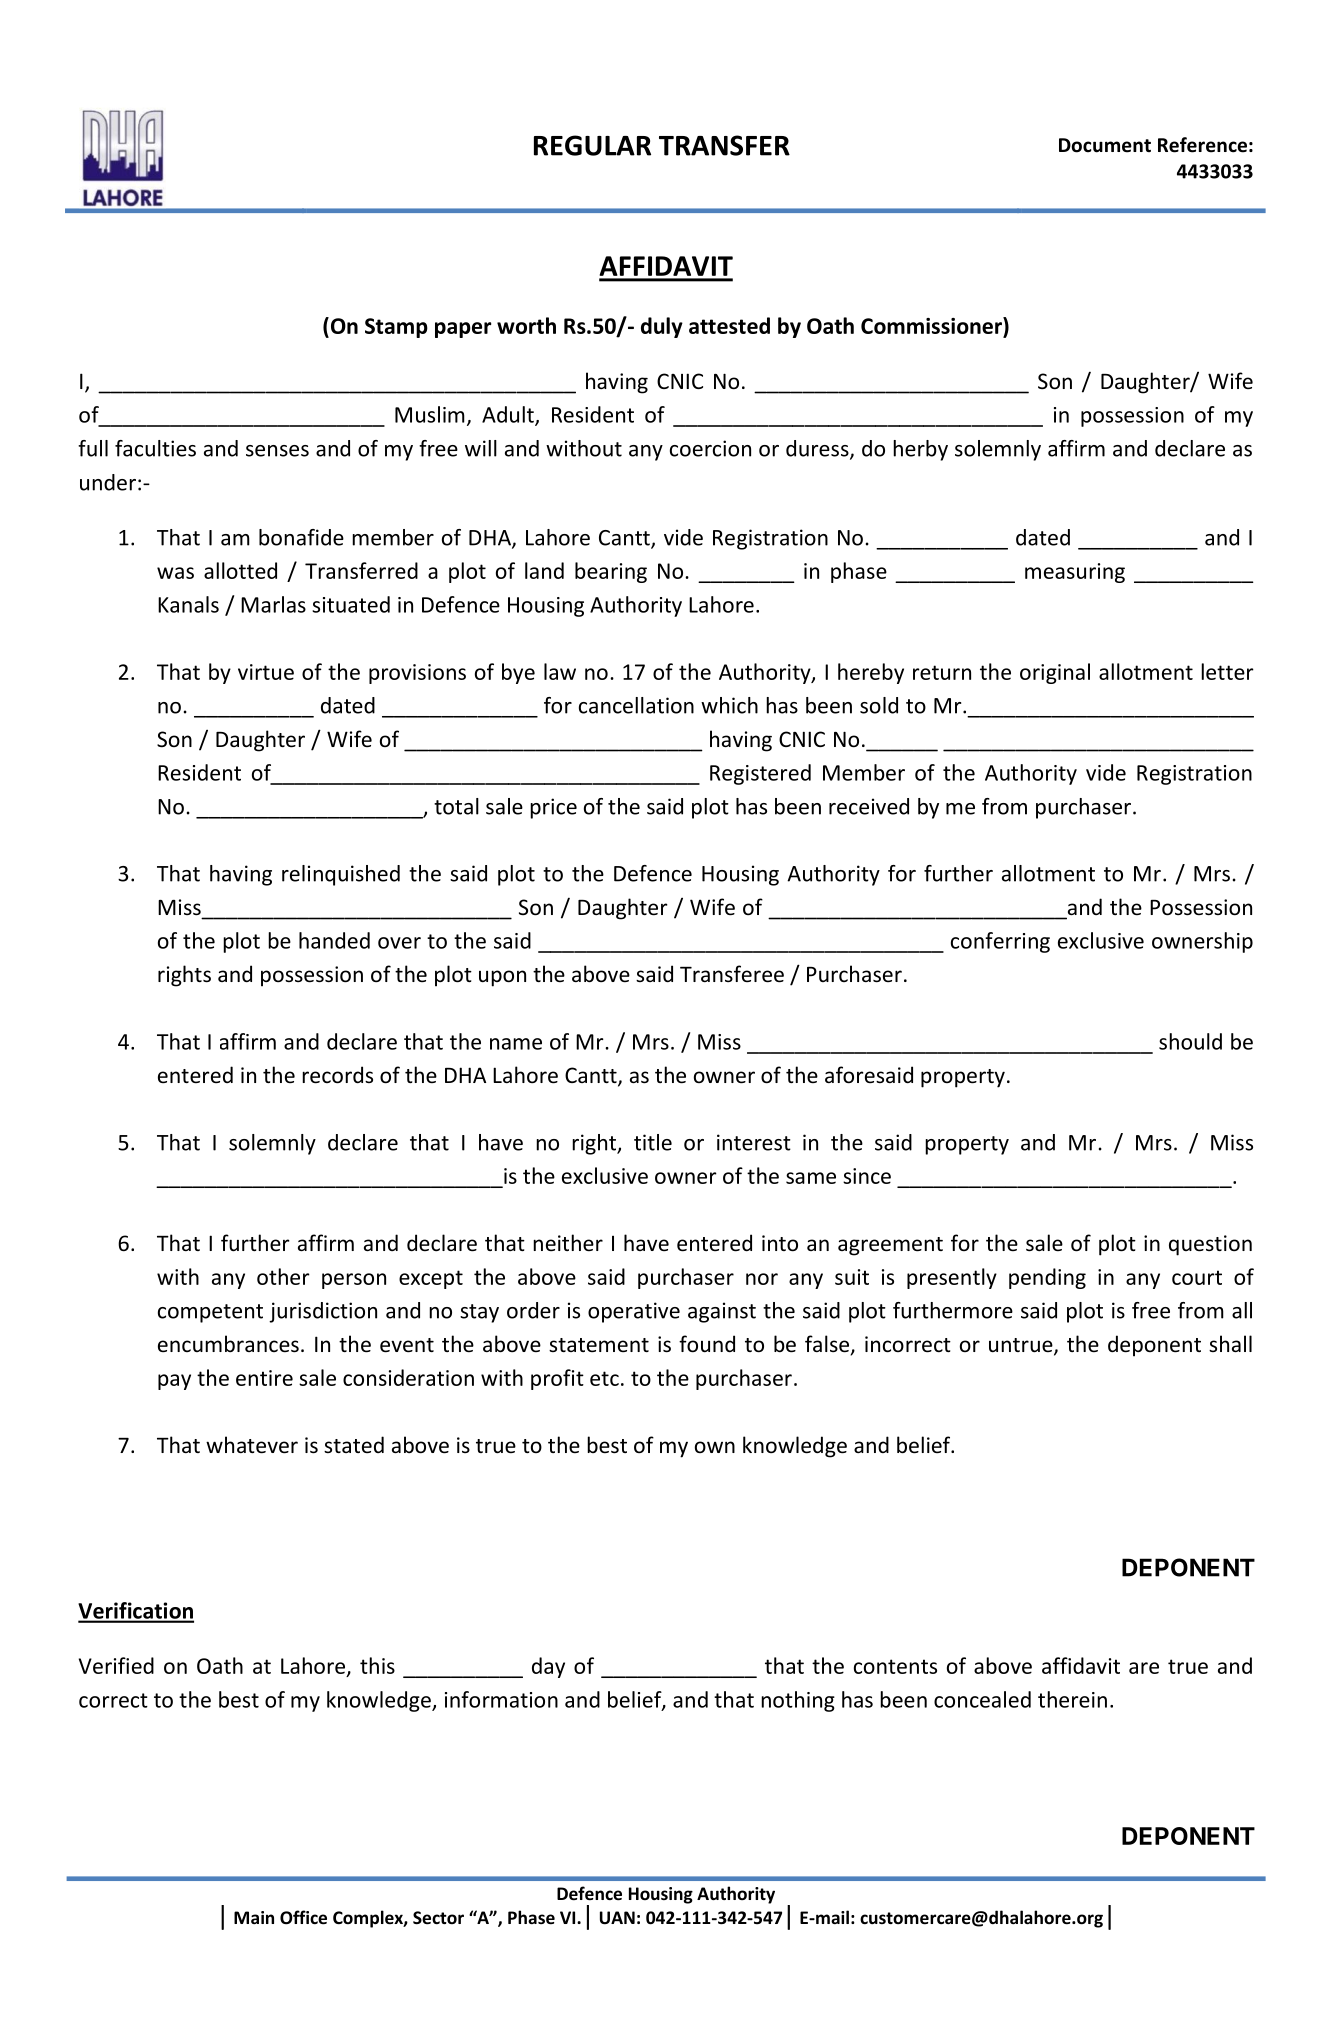 The image size is (1332, 2037). I want to click on bearing, so click(611, 572).
